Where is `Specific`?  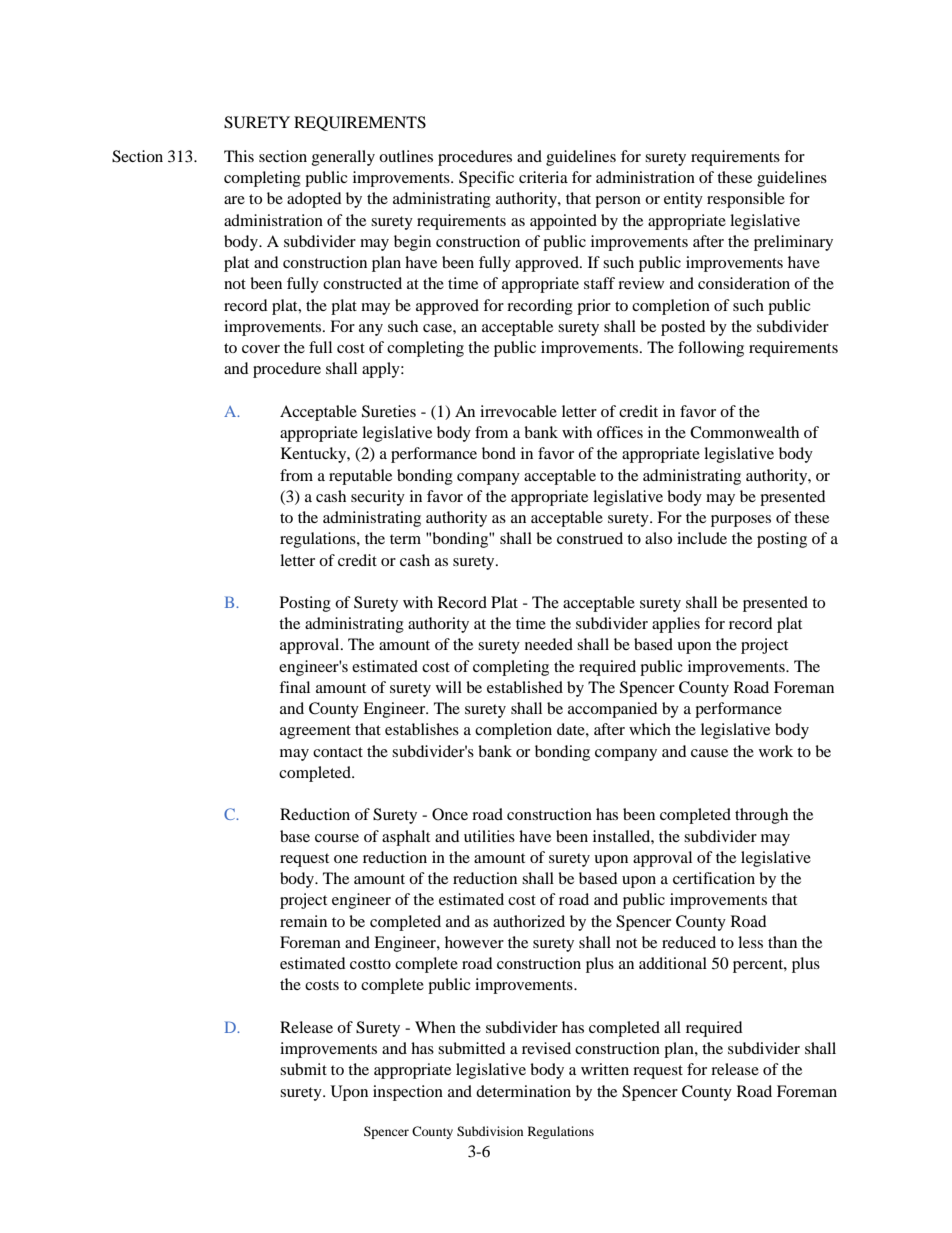 Specific is located at coordinates (486, 179).
